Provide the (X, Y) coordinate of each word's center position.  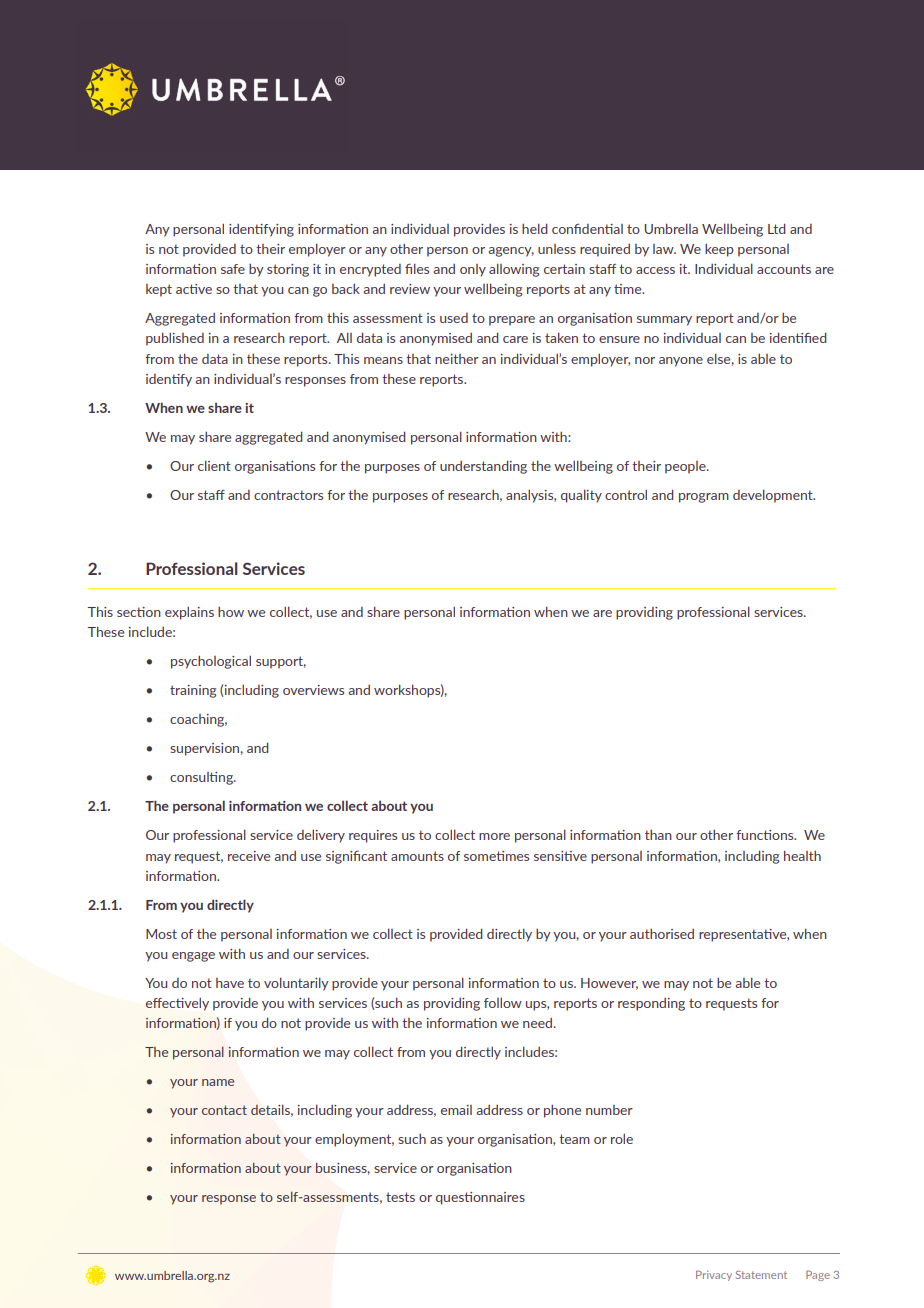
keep (719, 250)
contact (224, 1110)
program (704, 498)
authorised (662, 934)
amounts (417, 856)
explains (189, 613)
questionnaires (480, 1198)
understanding (483, 467)
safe (233, 269)
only (473, 270)
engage (193, 957)
